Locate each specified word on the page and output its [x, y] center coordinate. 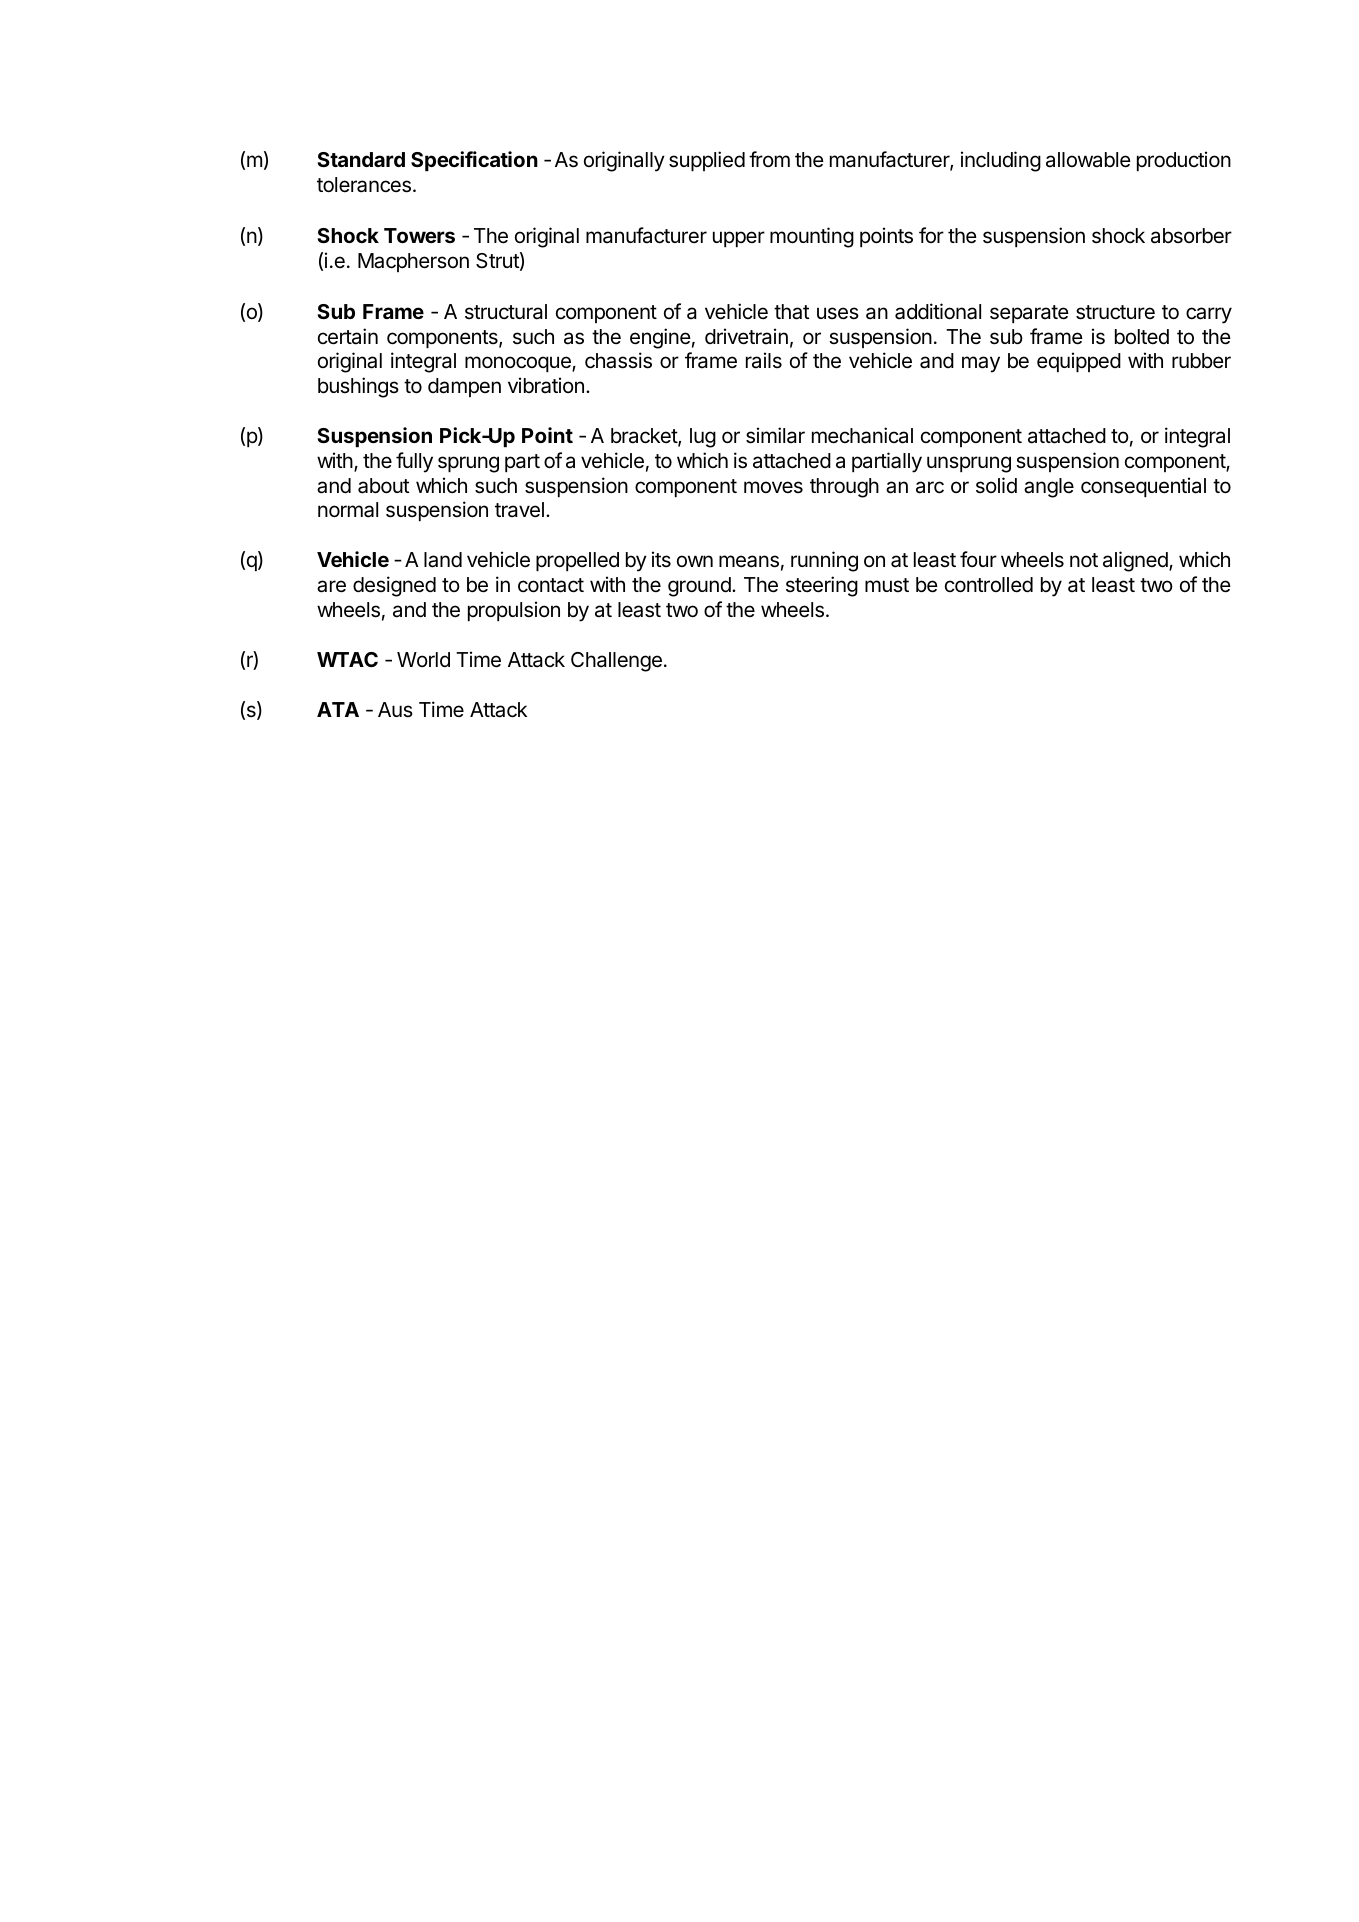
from [769, 159]
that [792, 312]
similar [775, 435]
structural [506, 312]
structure [1115, 312]
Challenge [616, 662]
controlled [989, 585]
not [1084, 560]
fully [414, 462]
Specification [474, 161]
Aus [395, 710]
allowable [1088, 160]
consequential [1143, 487]
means [749, 561]
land [443, 560]
